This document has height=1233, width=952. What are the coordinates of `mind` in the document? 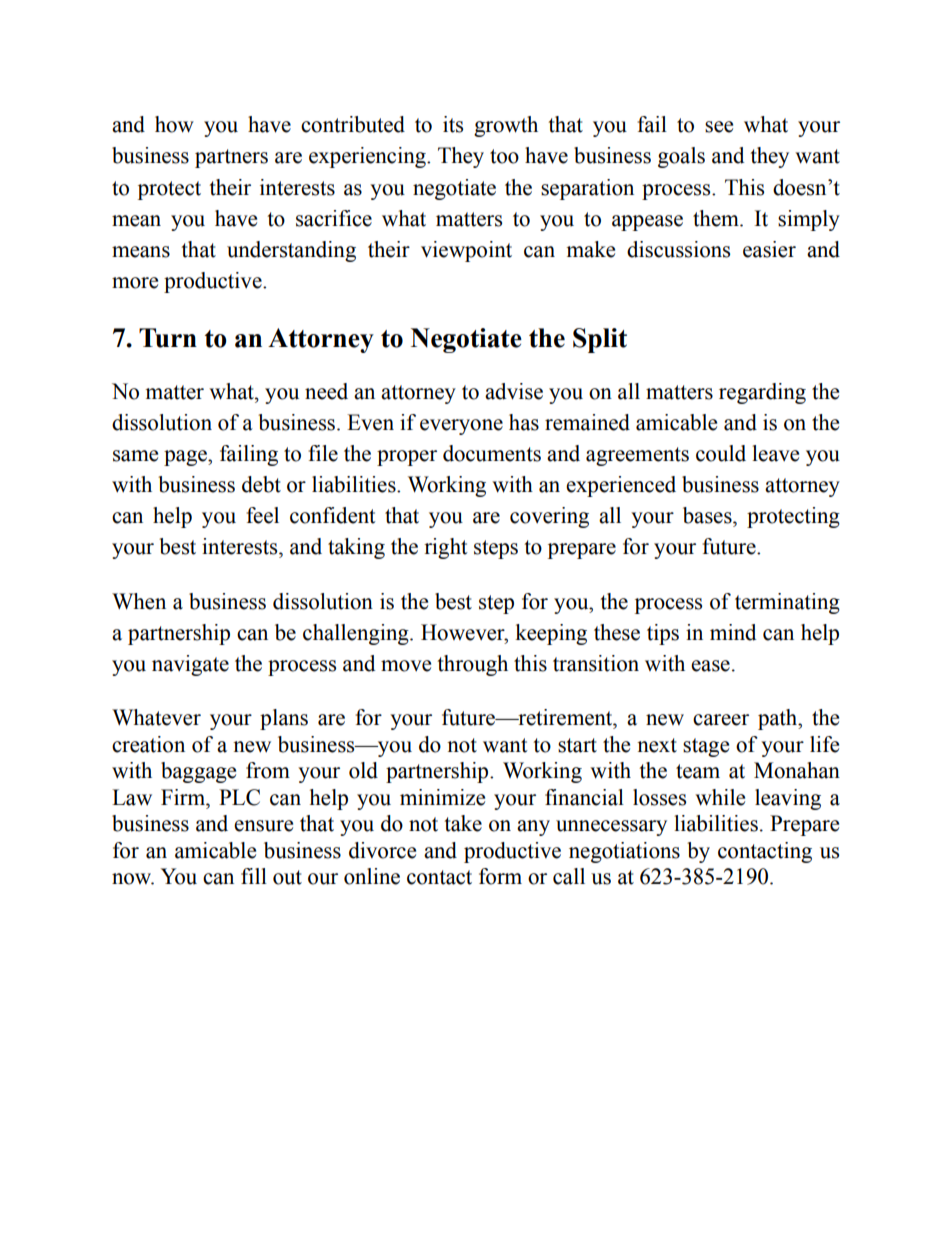 It's located at (733, 632).
